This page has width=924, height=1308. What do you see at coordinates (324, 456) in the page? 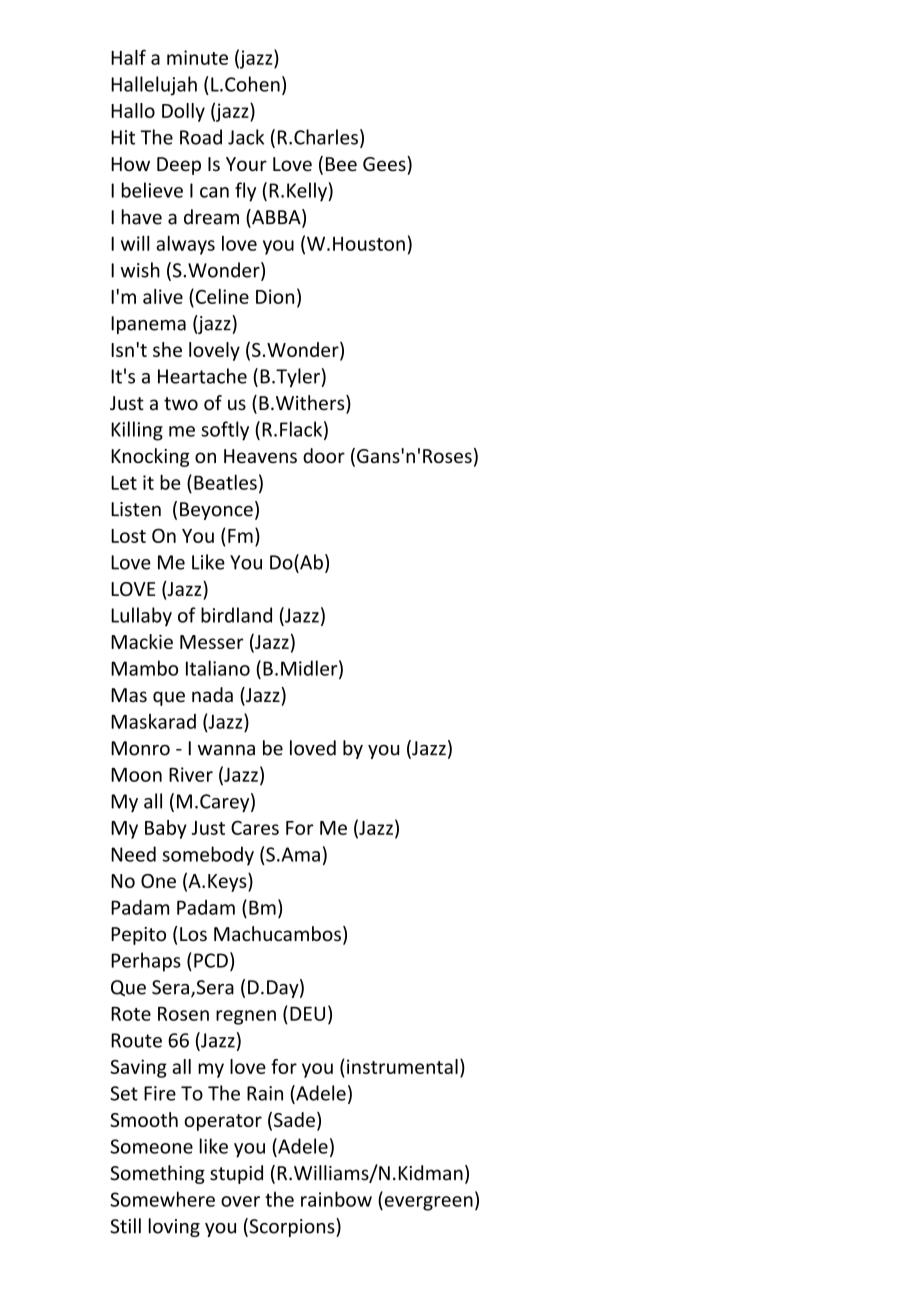
I see `door` at bounding box center [324, 456].
